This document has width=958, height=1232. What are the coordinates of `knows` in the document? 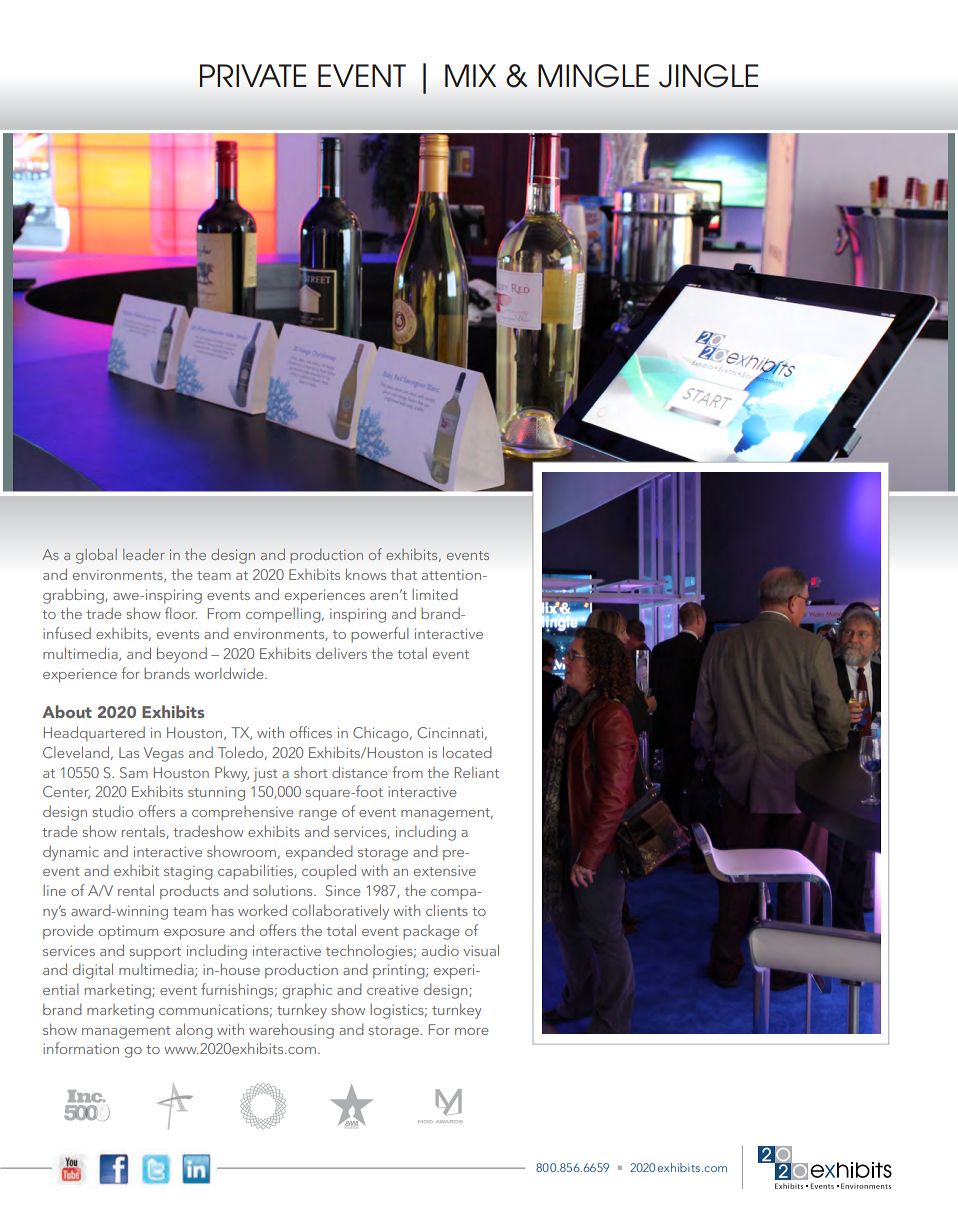 It's located at (366, 574).
